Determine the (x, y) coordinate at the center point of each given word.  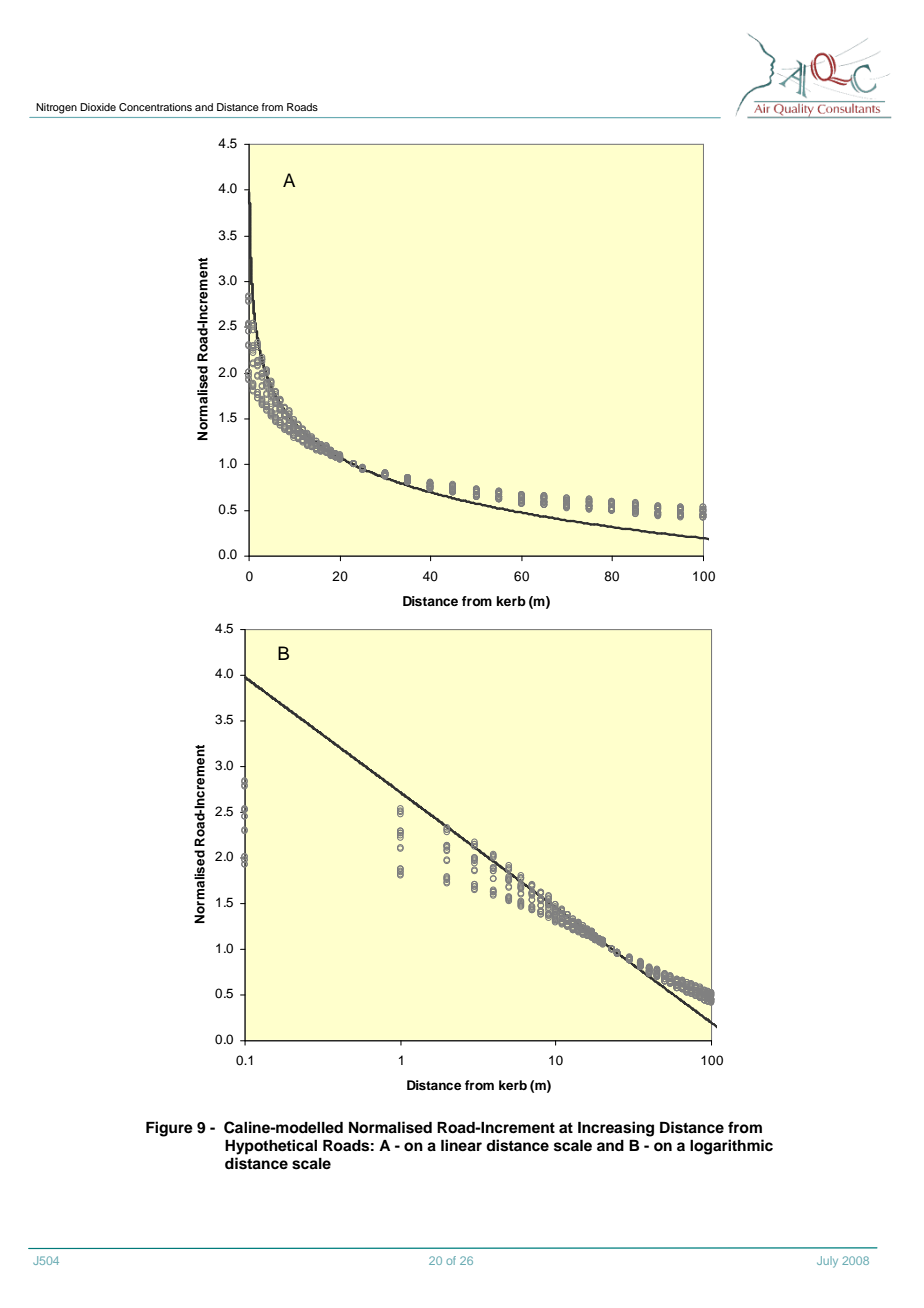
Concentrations (155, 107)
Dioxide (98, 107)
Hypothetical (271, 1147)
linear (461, 1145)
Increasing (616, 1129)
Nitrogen (56, 108)
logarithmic (731, 1147)
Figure (169, 1129)
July (827, 1262)
